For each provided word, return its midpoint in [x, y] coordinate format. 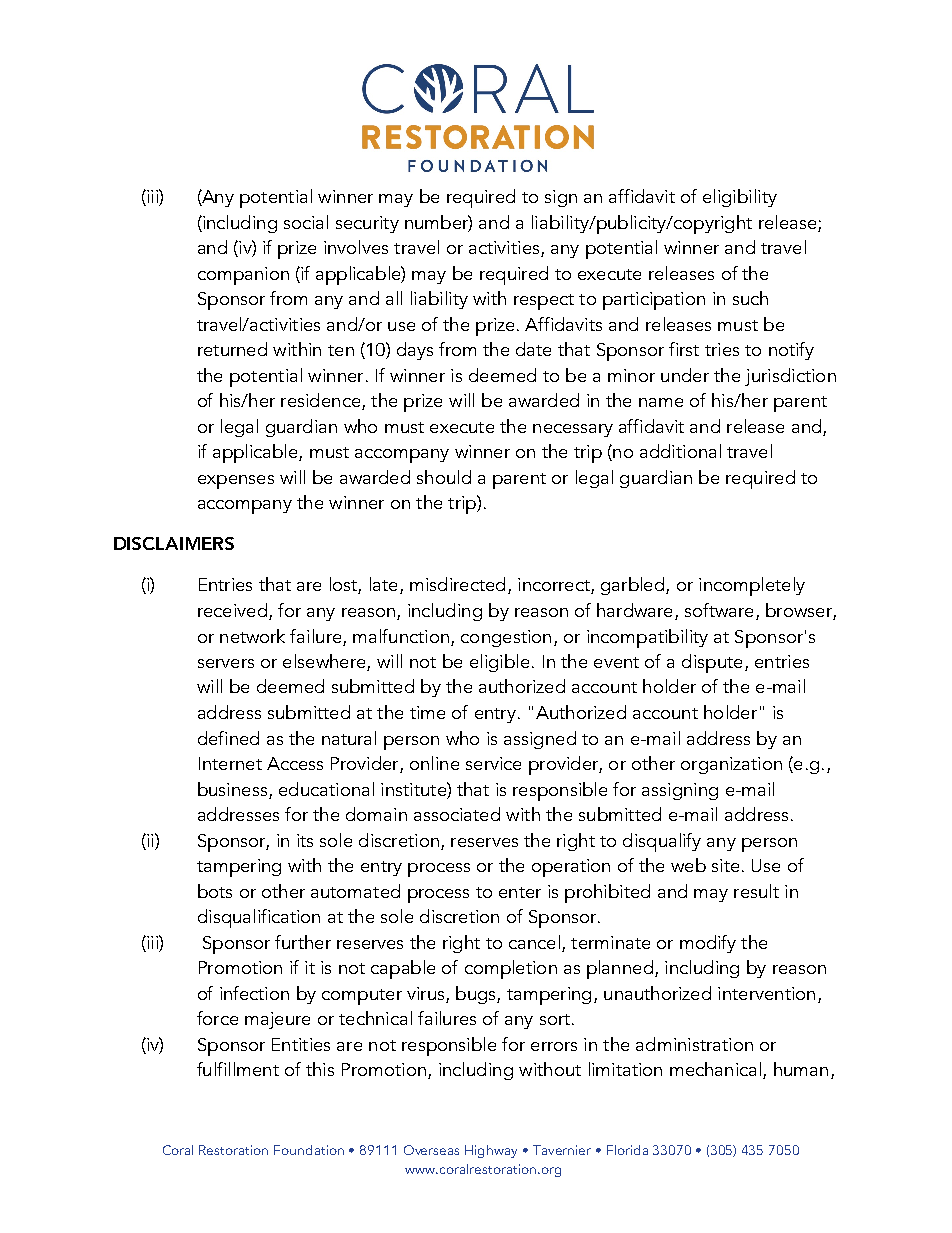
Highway [491, 1151]
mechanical [715, 1069]
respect [544, 302]
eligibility [740, 198]
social [306, 222]
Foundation [309, 1150]
